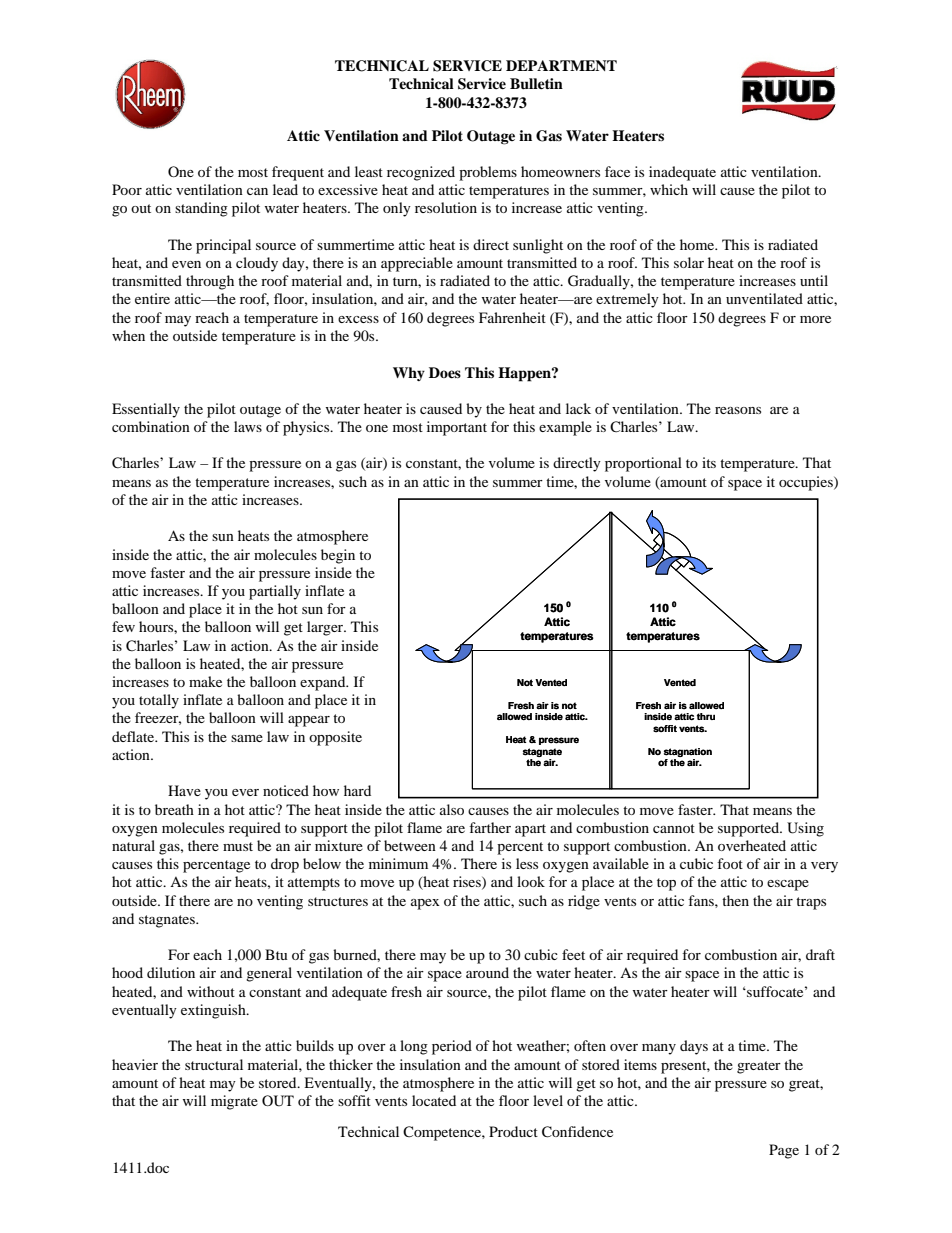  What do you see at coordinates (536, 84) in the screenshot?
I see `Bulletin` at bounding box center [536, 84].
